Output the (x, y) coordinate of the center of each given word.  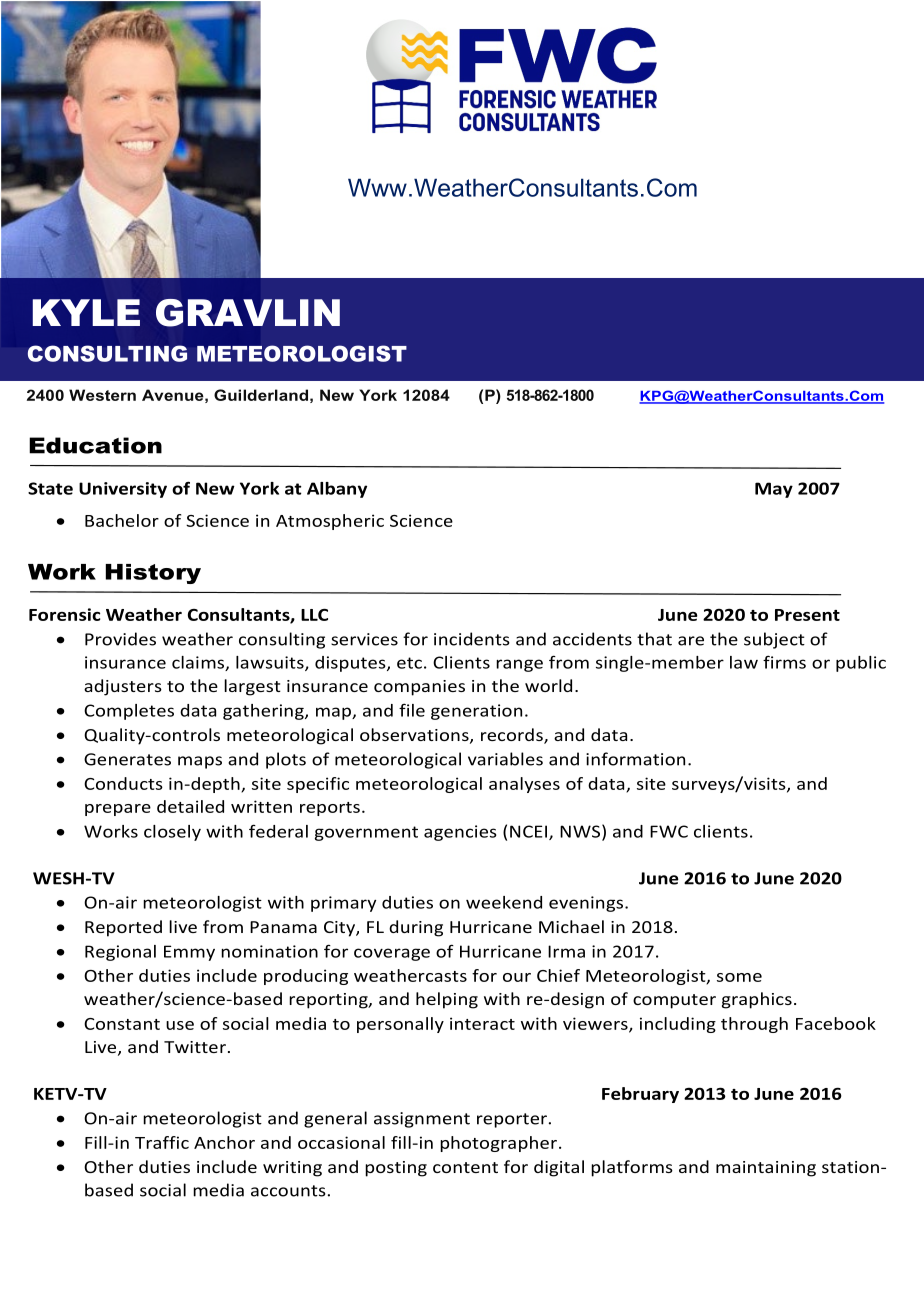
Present (807, 615)
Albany (337, 490)
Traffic (162, 1142)
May (774, 490)
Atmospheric (330, 522)
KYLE (86, 312)
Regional (120, 953)
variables (505, 759)
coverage (392, 954)
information (635, 759)
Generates (127, 759)
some (739, 977)
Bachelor (122, 520)
